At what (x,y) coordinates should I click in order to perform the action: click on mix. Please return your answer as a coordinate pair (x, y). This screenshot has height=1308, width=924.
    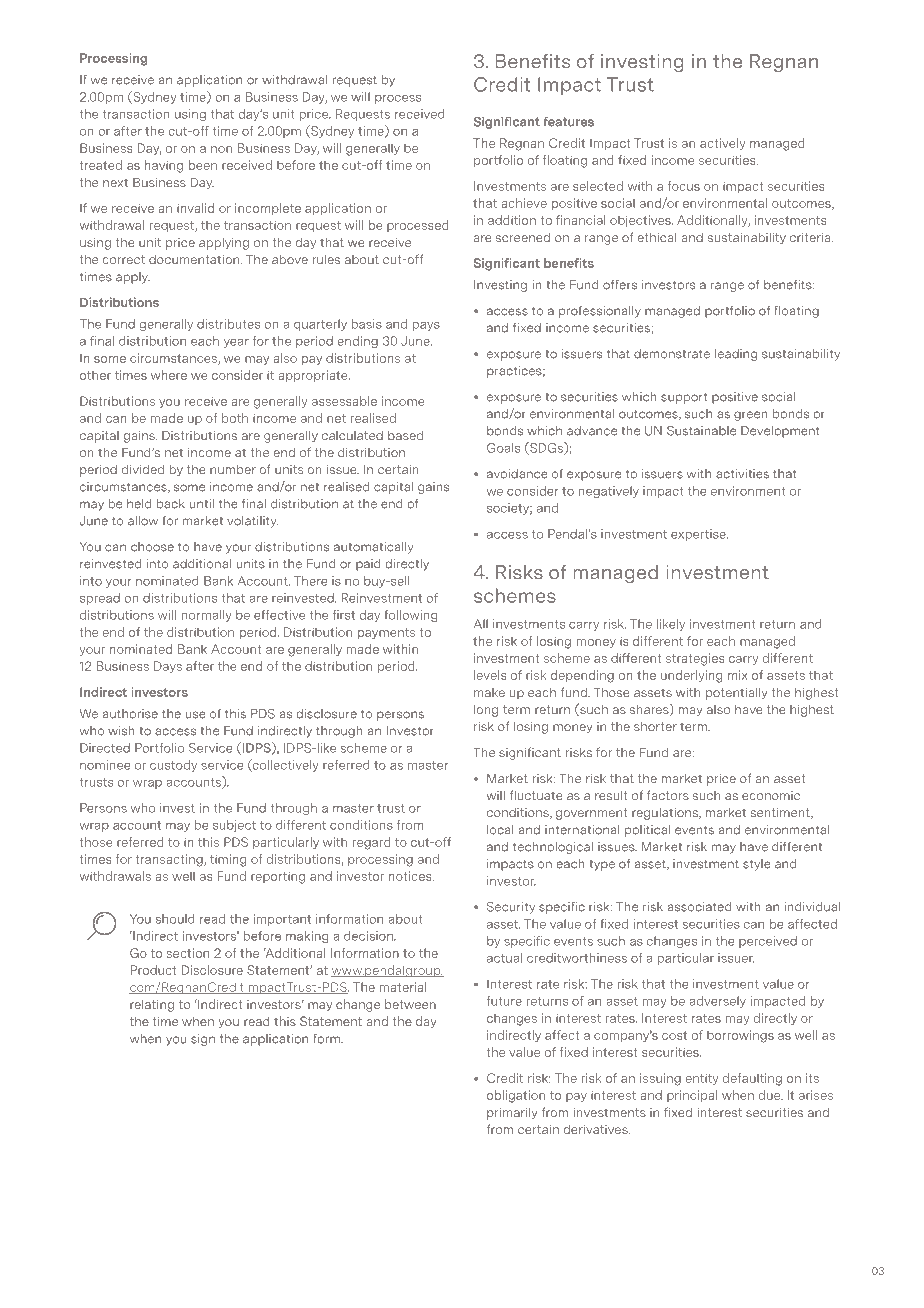
    Looking at the image, I should click on (738, 675).
